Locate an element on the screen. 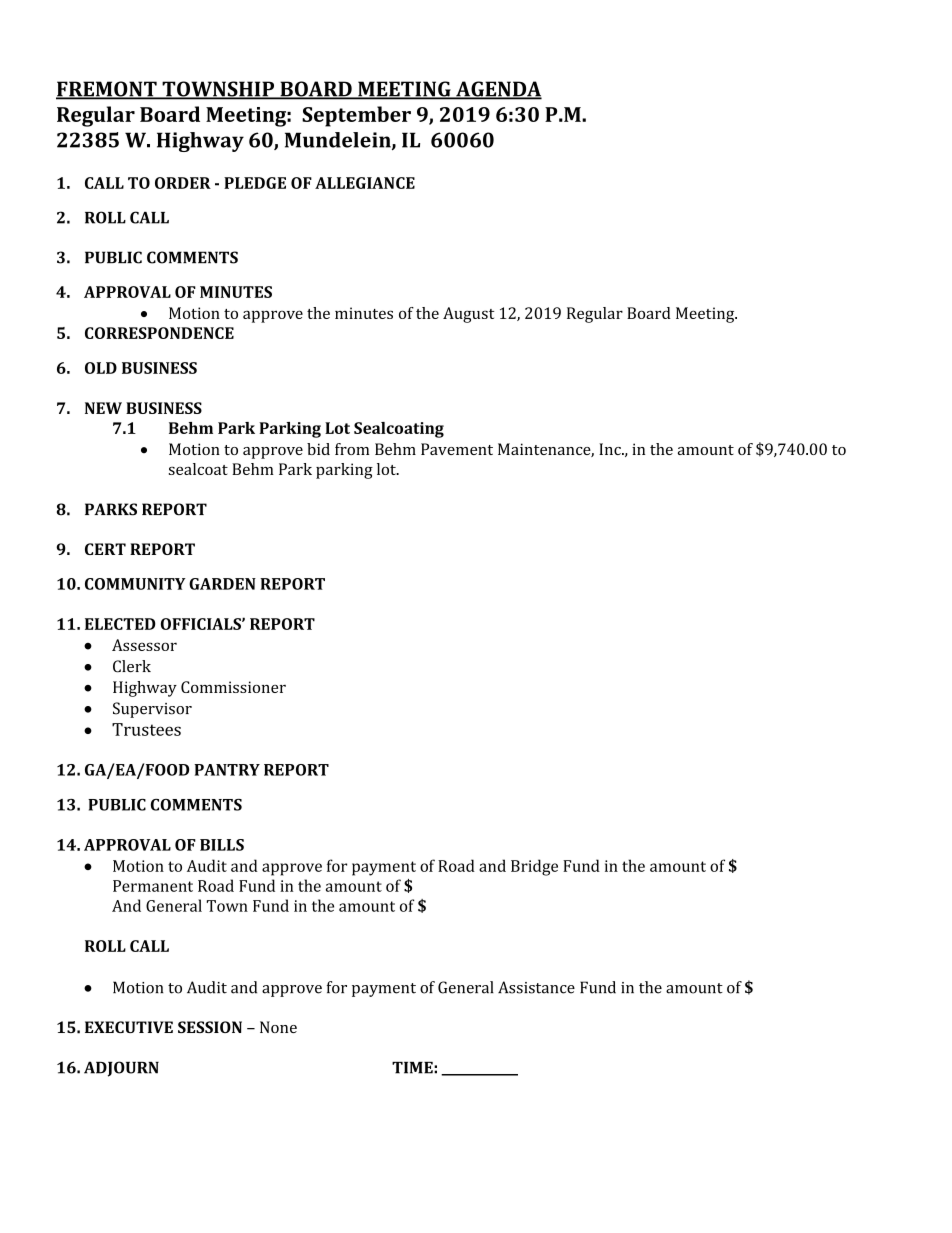  Pavement is located at coordinates (457, 449).
